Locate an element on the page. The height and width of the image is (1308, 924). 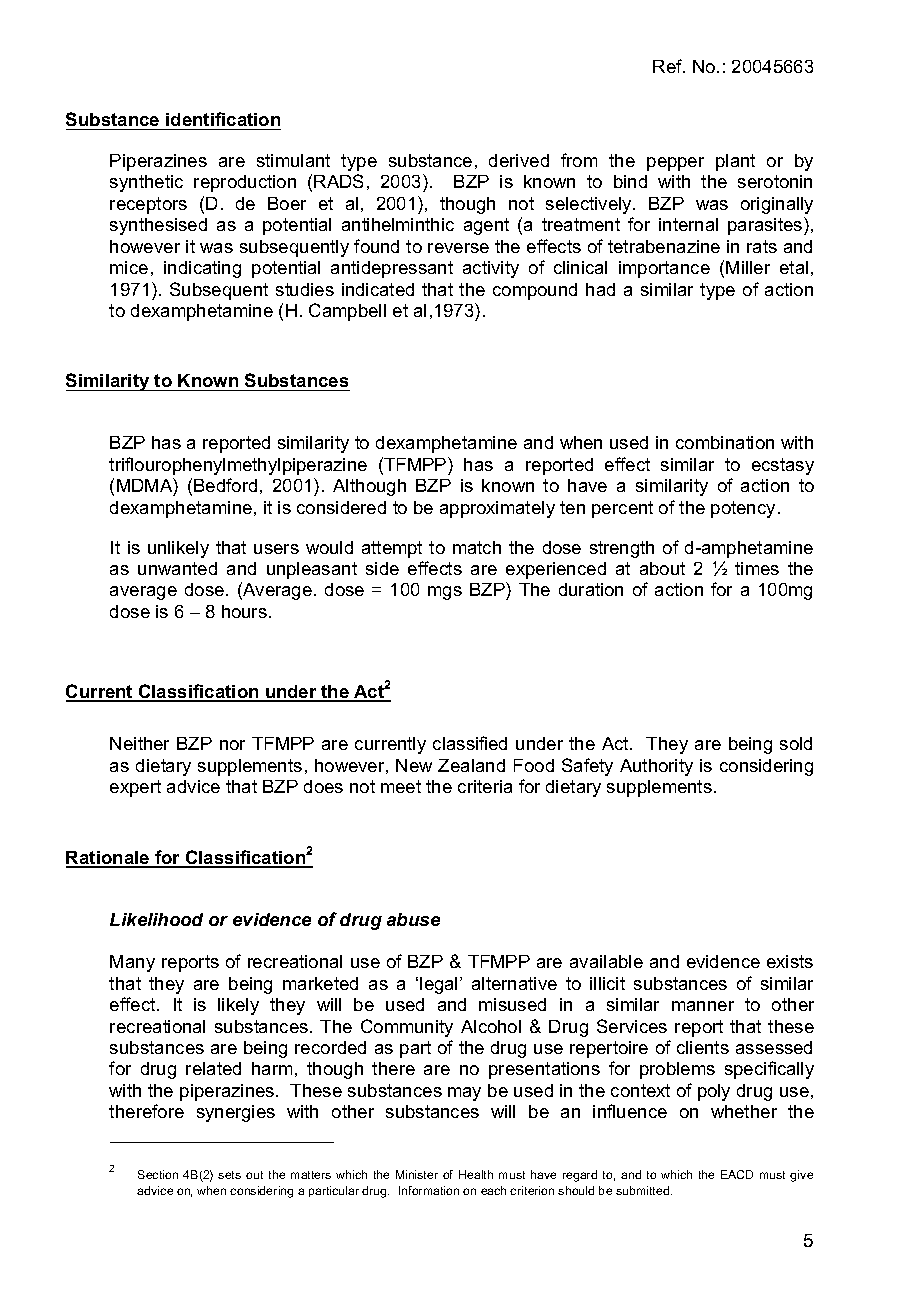
identification is located at coordinates (223, 119).
